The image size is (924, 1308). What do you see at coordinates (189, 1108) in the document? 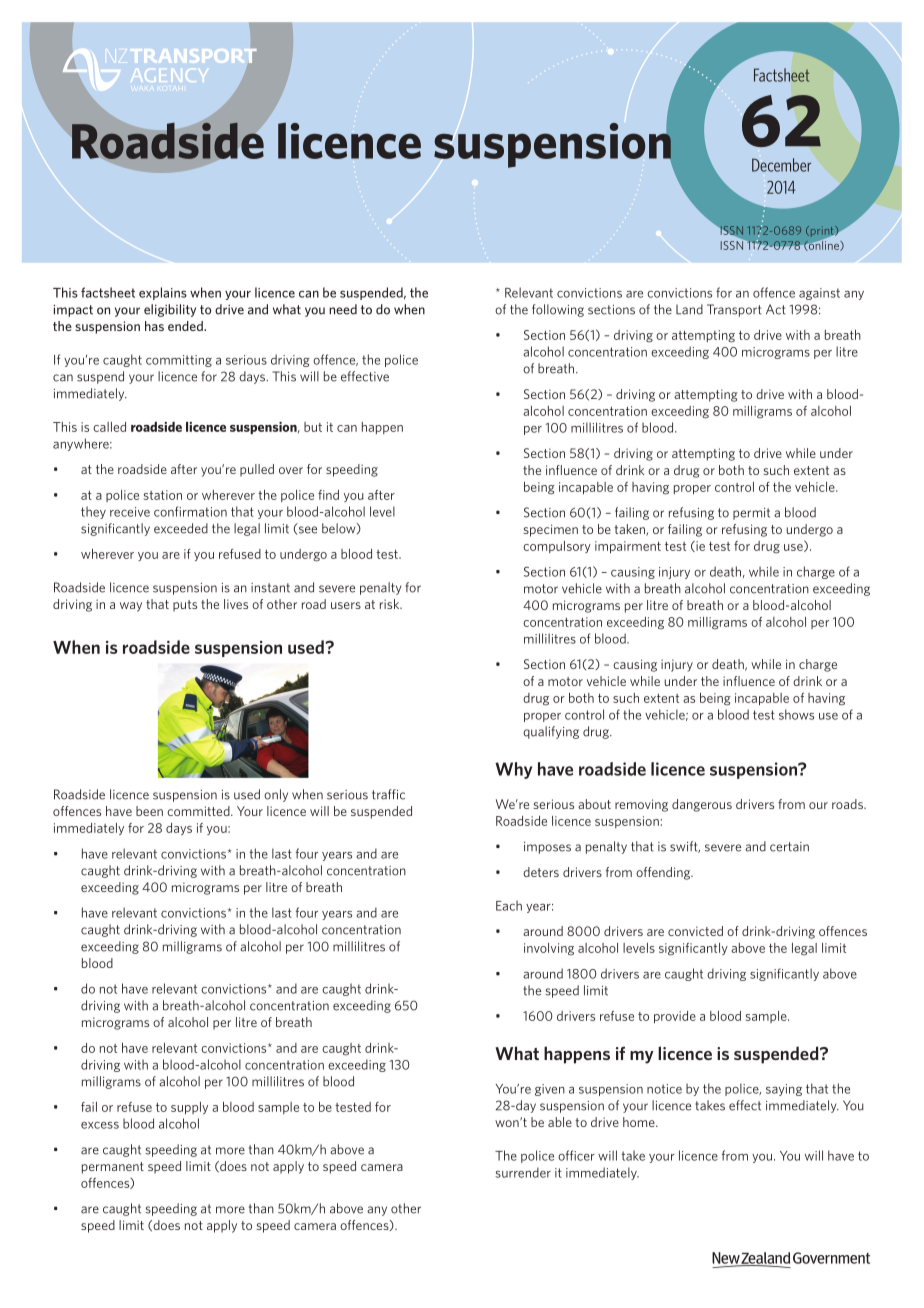
I see `supply` at bounding box center [189, 1108].
